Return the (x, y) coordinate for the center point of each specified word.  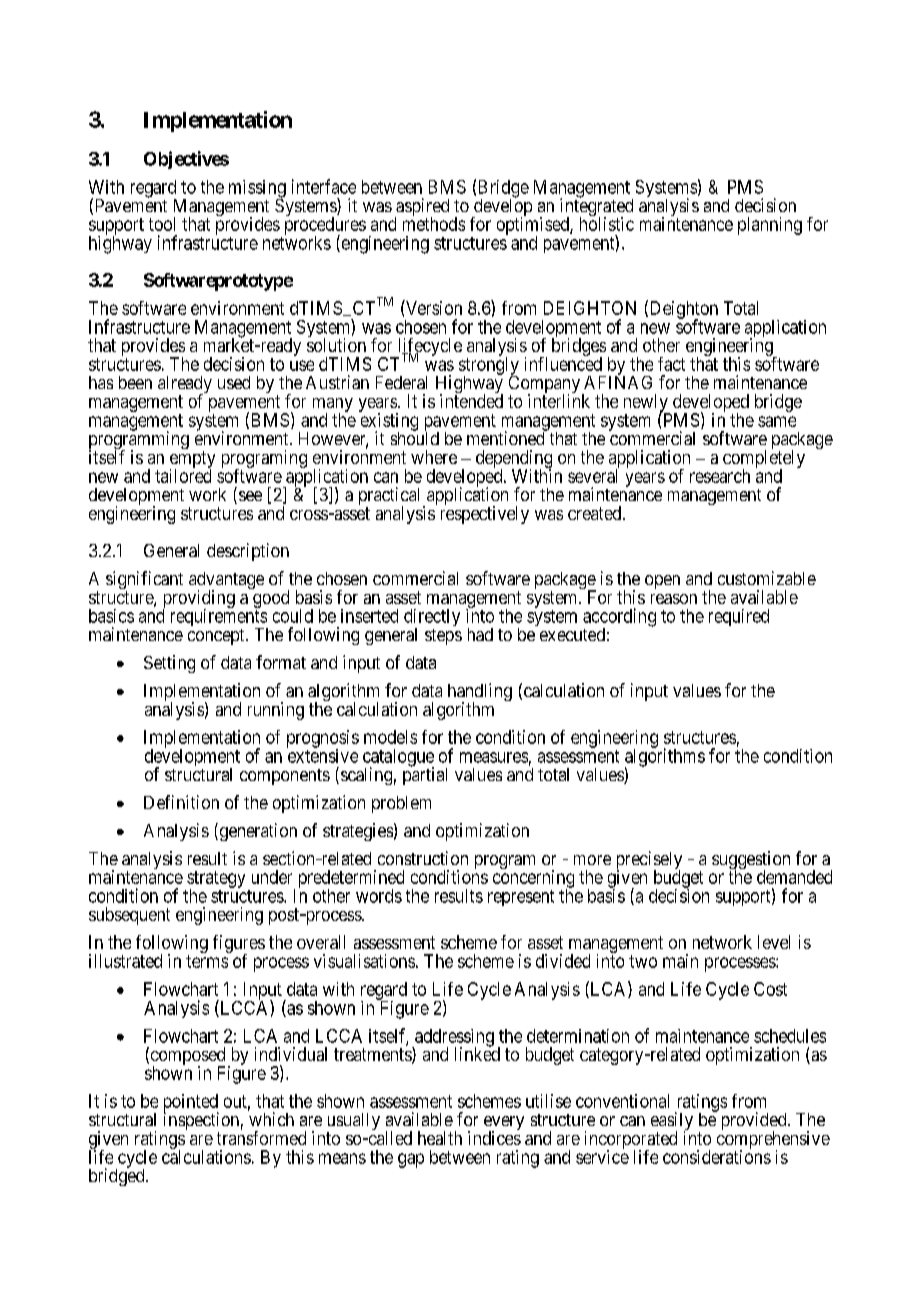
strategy (216, 880)
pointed (191, 1104)
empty (192, 461)
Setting (169, 664)
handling (480, 693)
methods (434, 224)
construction (423, 858)
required (739, 617)
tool (162, 224)
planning (770, 226)
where (434, 457)
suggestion (751, 861)
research (720, 476)
